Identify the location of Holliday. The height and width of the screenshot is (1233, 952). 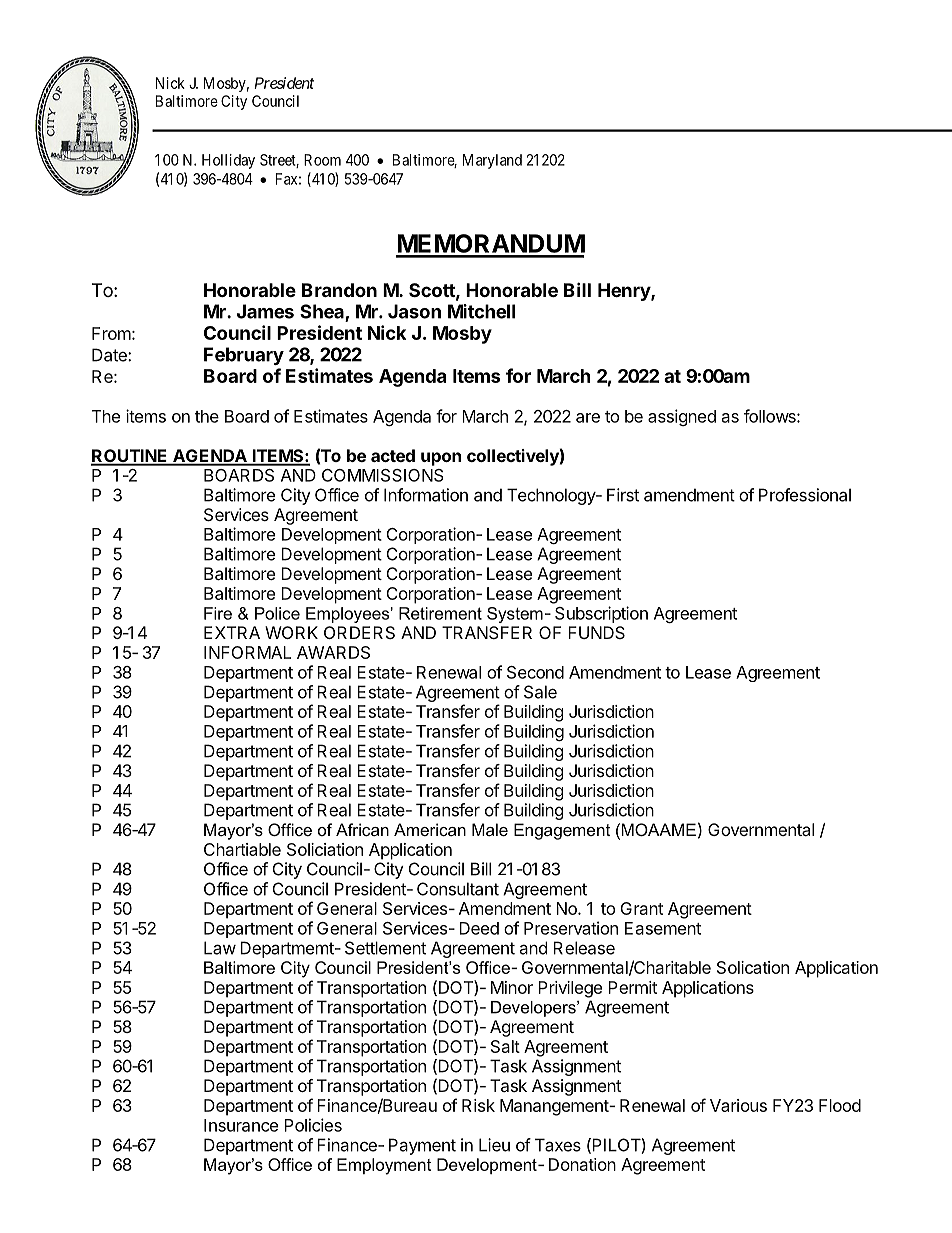
(228, 161).
